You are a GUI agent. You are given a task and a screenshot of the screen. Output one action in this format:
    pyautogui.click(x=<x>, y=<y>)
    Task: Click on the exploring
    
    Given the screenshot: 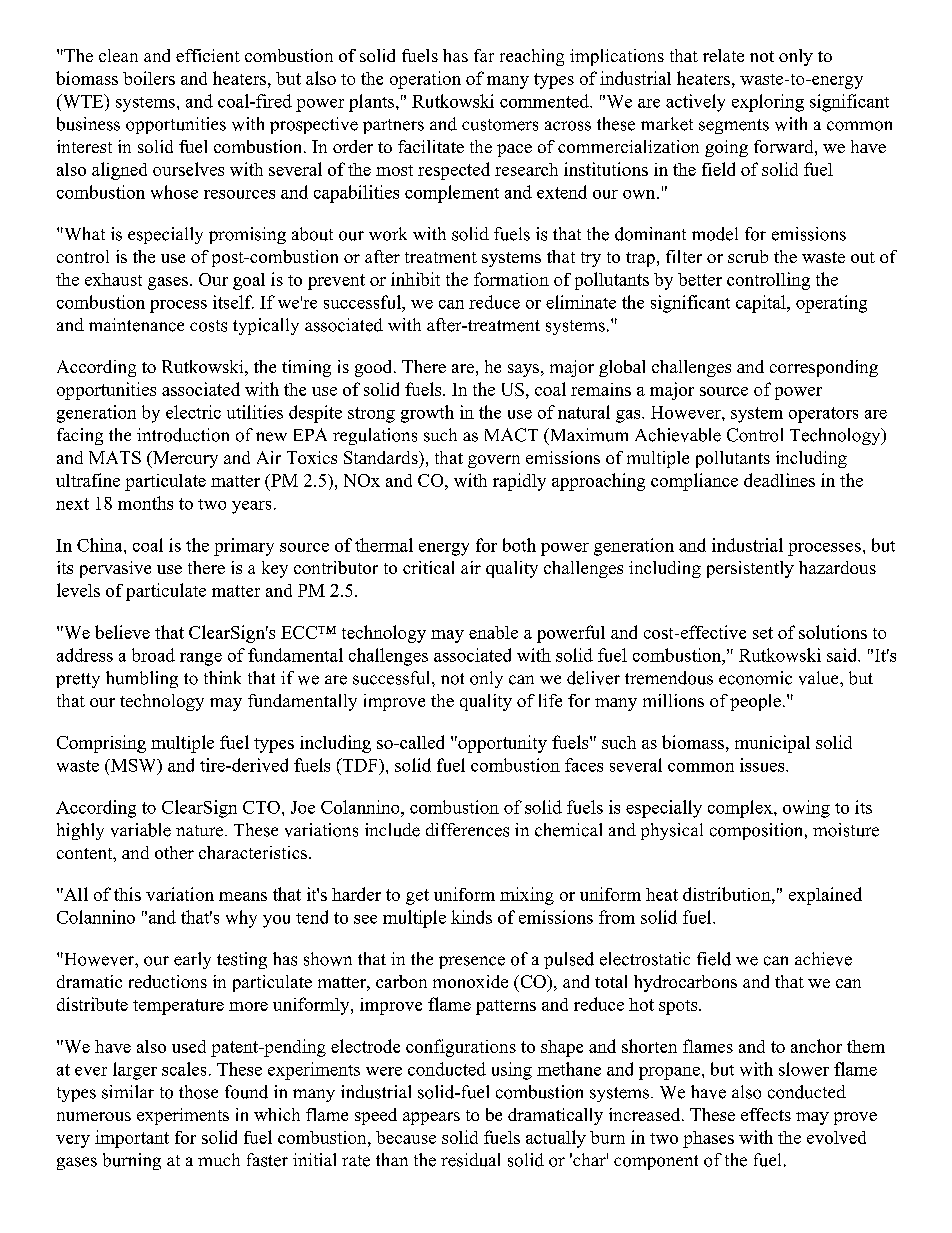 What is the action you would take?
    pyautogui.click(x=768, y=103)
